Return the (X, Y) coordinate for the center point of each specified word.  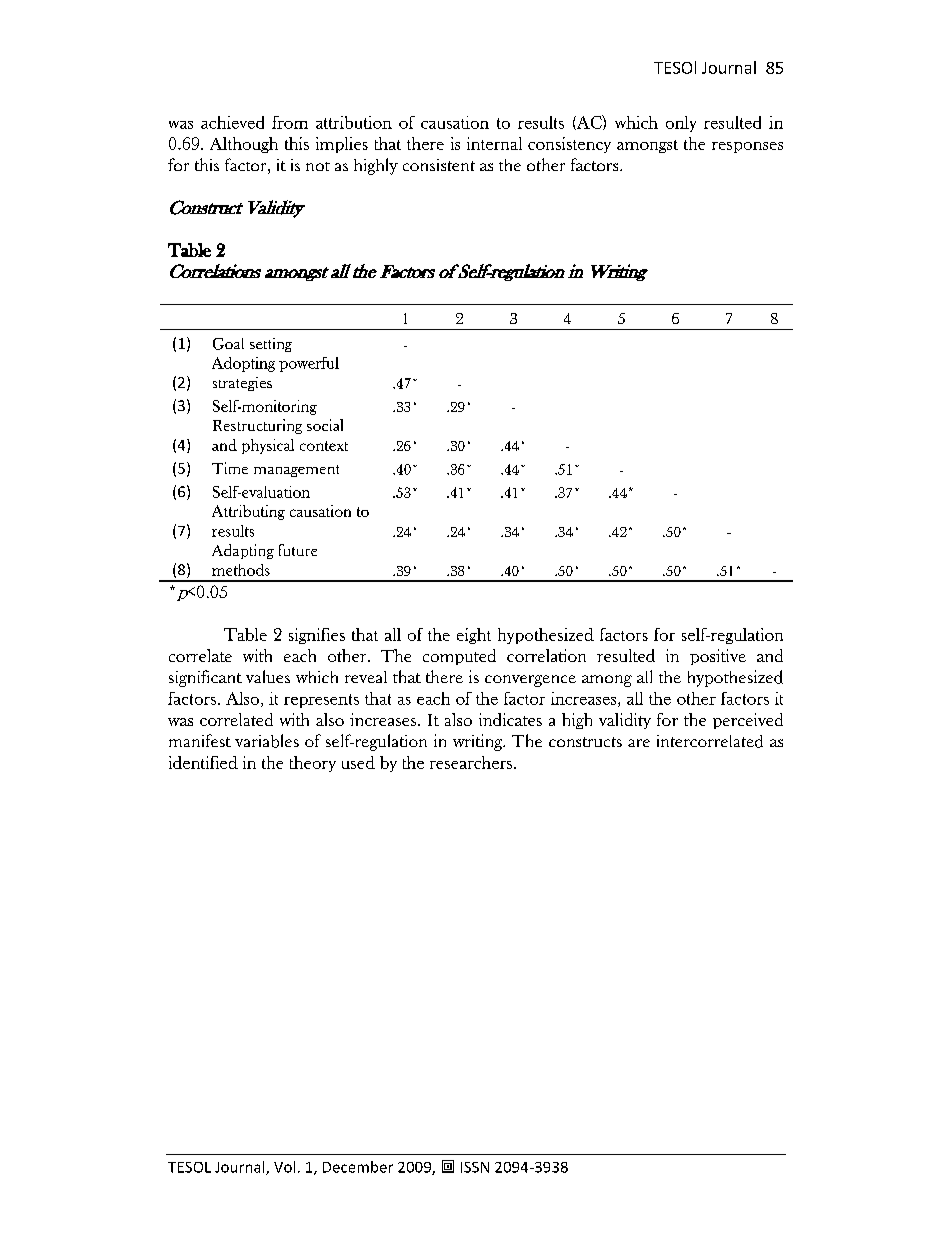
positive (718, 657)
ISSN (475, 1167)
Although (244, 145)
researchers (471, 762)
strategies (242, 384)
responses (747, 147)
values (268, 676)
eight (474, 636)
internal (494, 143)
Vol (284, 1167)
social (325, 425)
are (639, 743)
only (681, 124)
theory (313, 764)
